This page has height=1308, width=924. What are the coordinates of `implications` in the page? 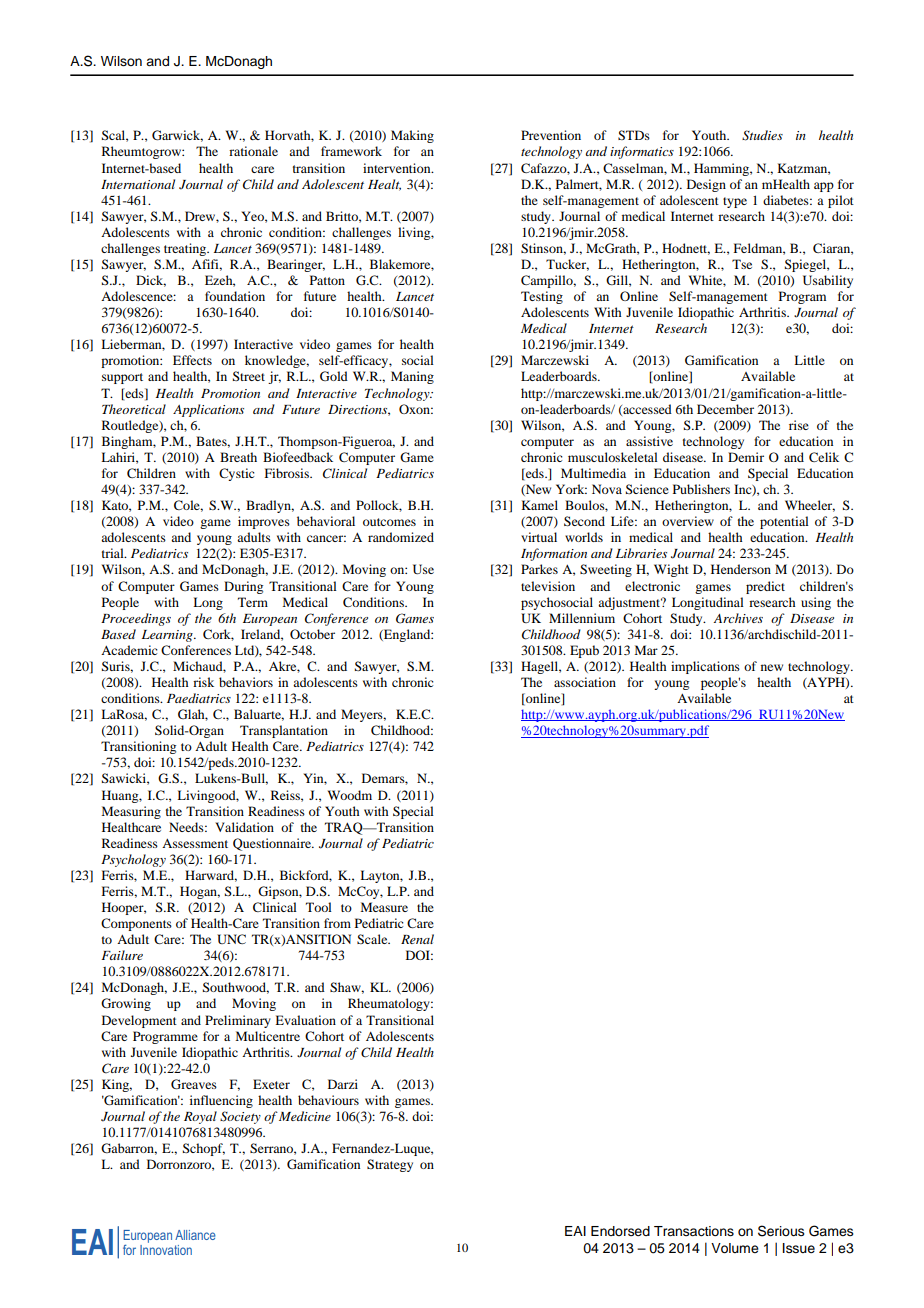 It's located at (705, 667).
